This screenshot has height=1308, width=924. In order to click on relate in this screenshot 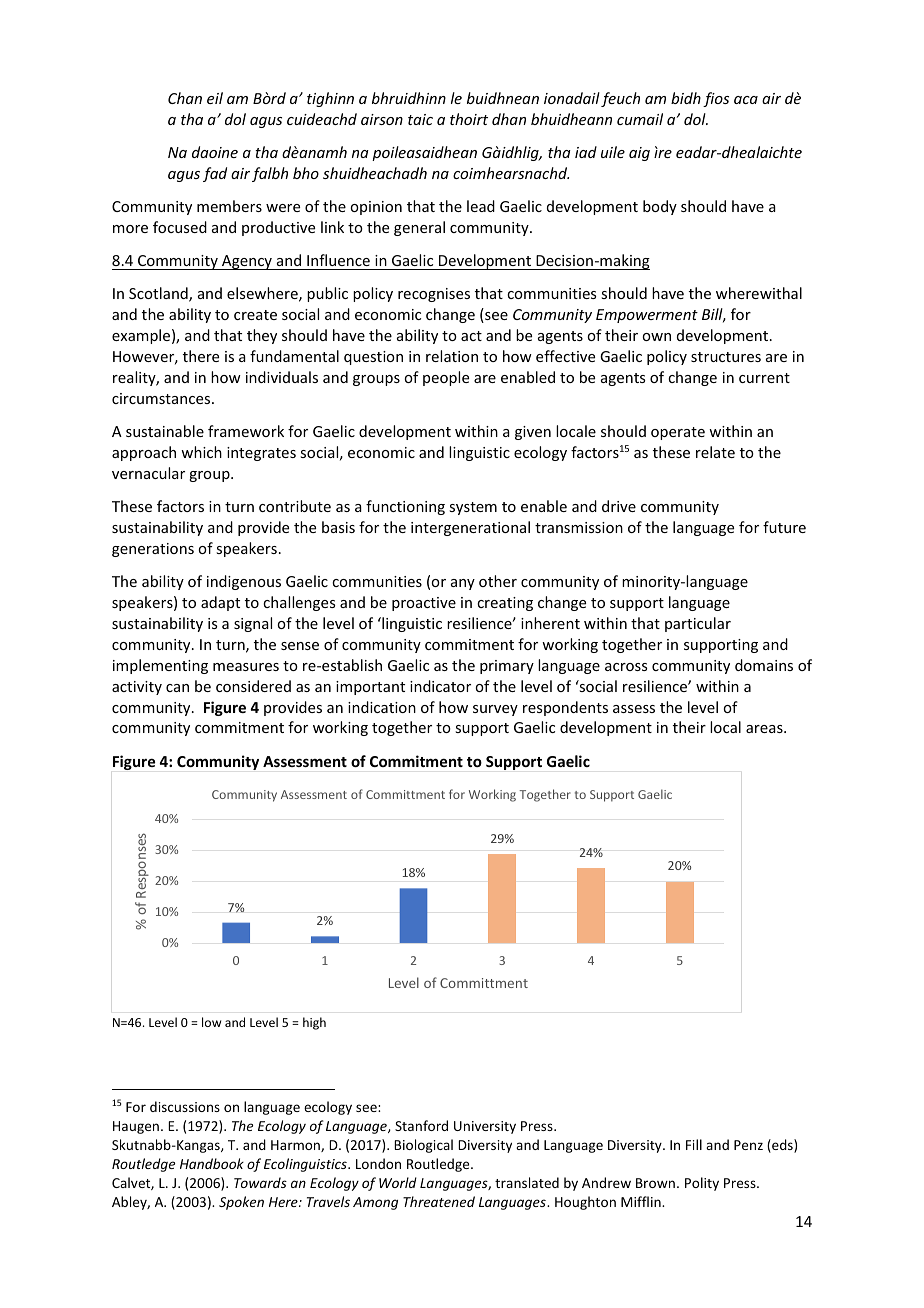, I will do `click(715, 452)`.
